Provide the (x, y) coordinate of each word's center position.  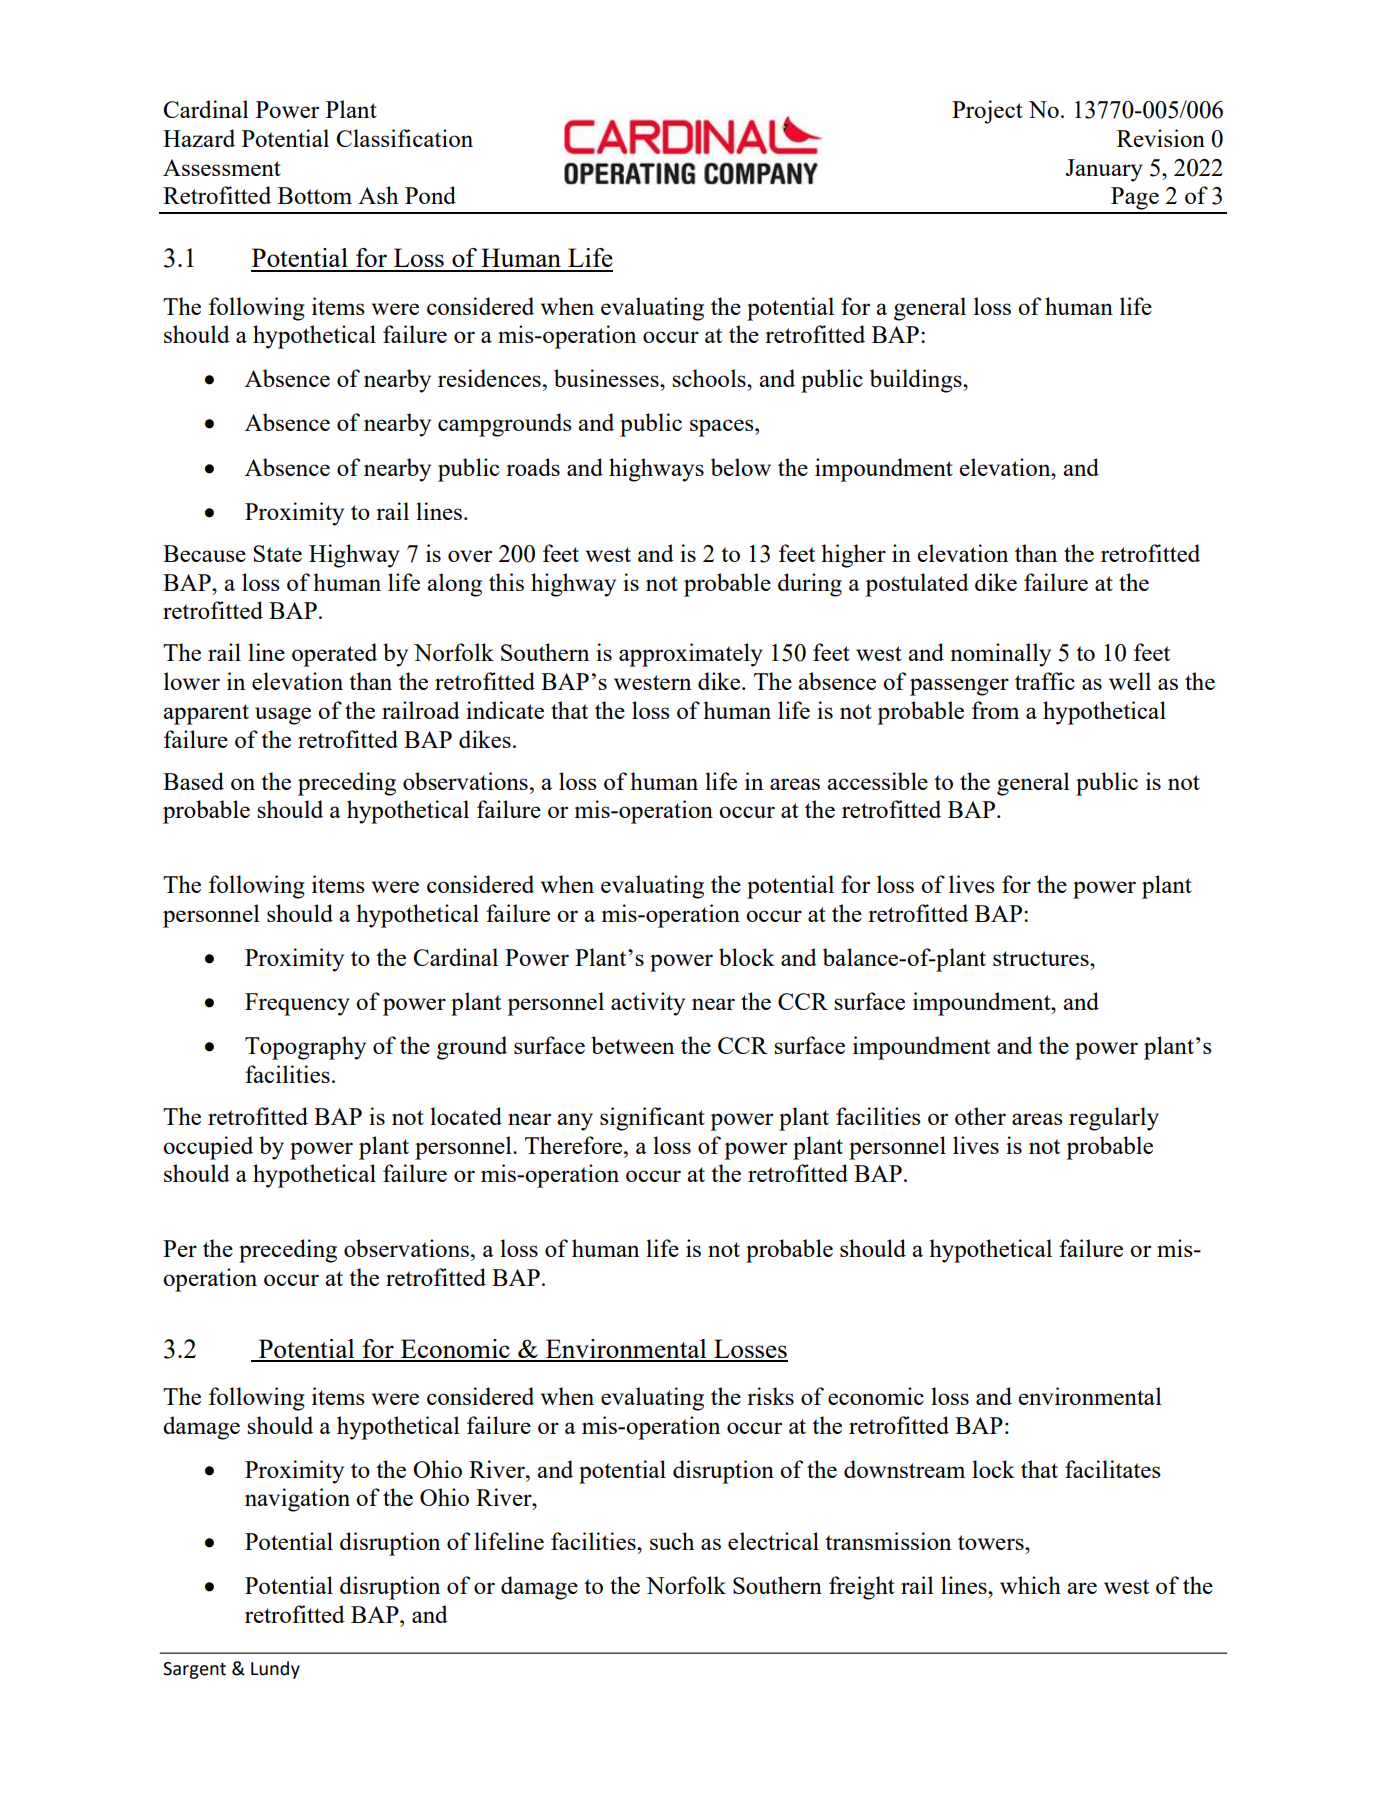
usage (283, 716)
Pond (430, 195)
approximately (691, 655)
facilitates (1113, 1469)
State (277, 553)
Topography (305, 1048)
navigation (297, 1500)
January (1104, 170)
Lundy (275, 1670)
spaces (723, 428)
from (995, 710)
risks (770, 1396)
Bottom (315, 195)
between (632, 1045)
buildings (917, 381)
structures (1042, 958)
